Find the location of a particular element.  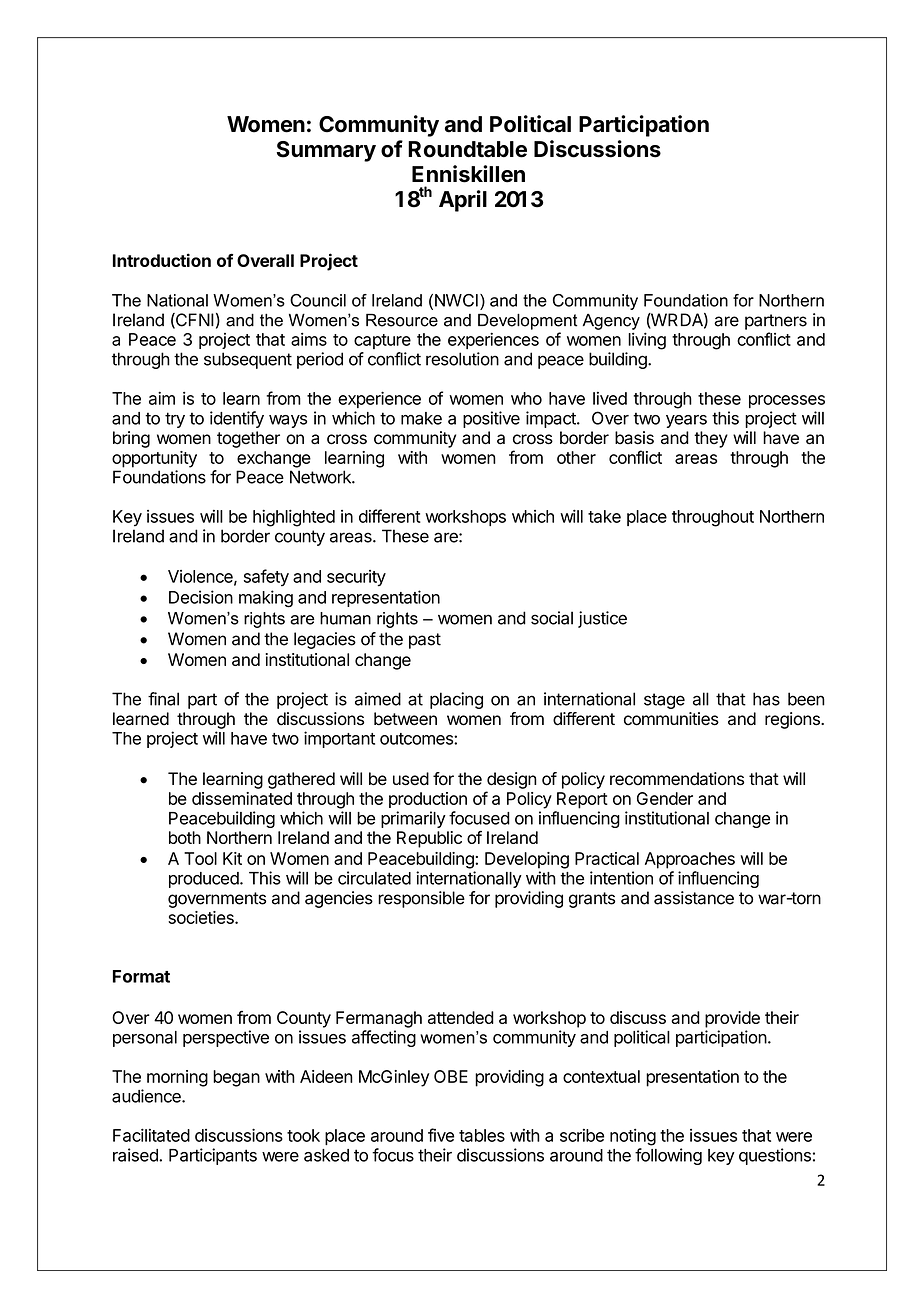

Introduction is located at coordinates (162, 260).
